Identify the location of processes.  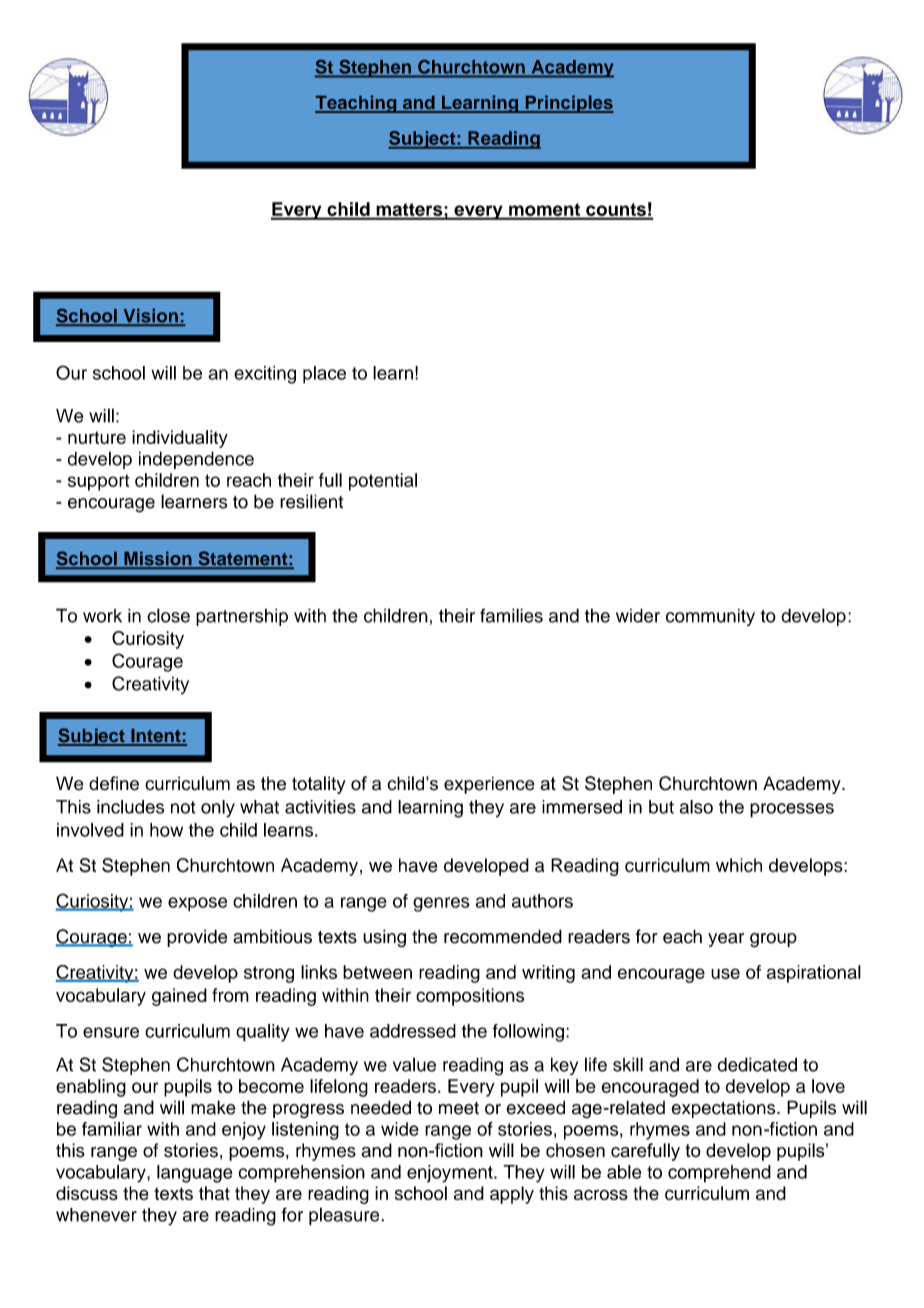
(792, 810).
